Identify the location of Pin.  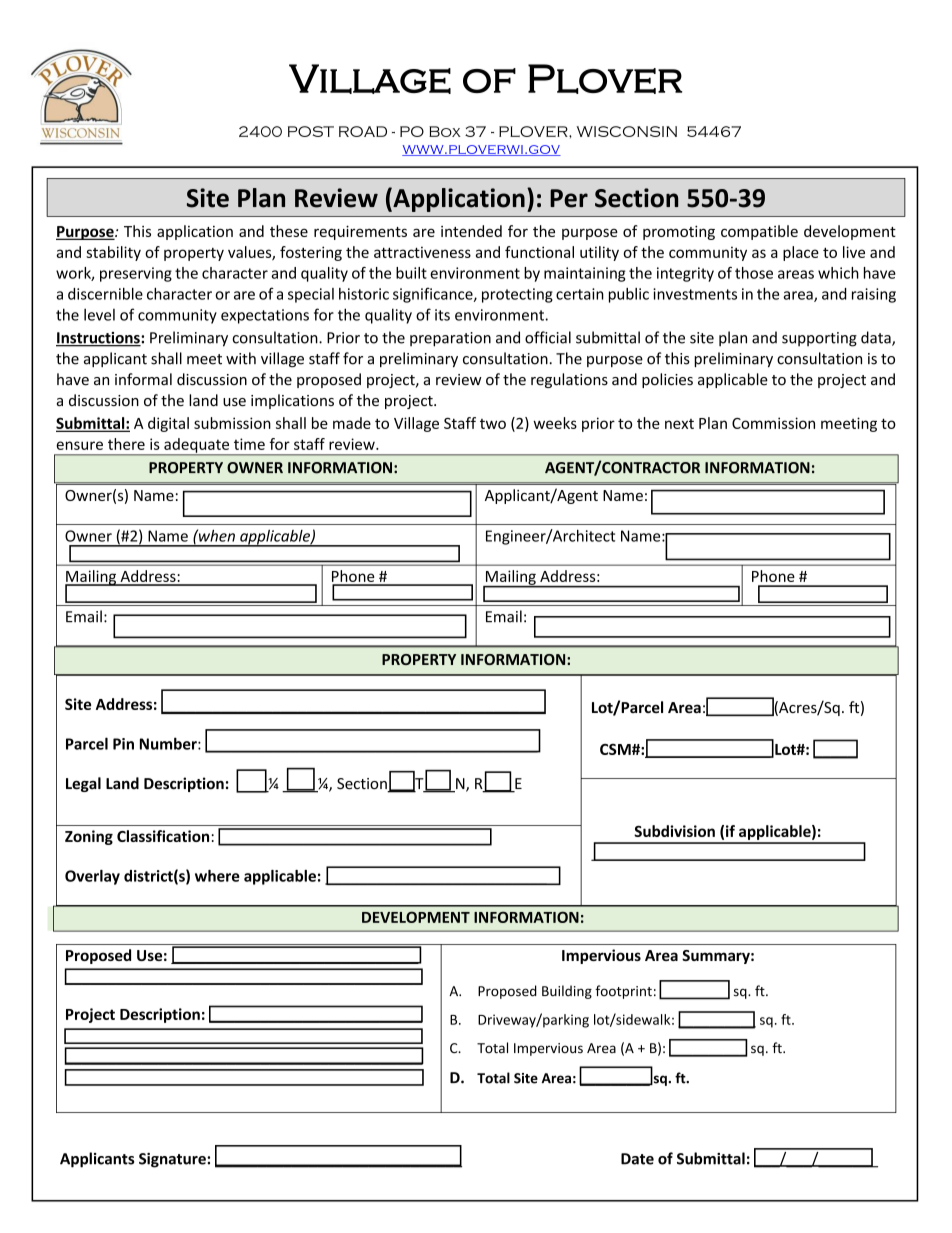
(123, 744).
